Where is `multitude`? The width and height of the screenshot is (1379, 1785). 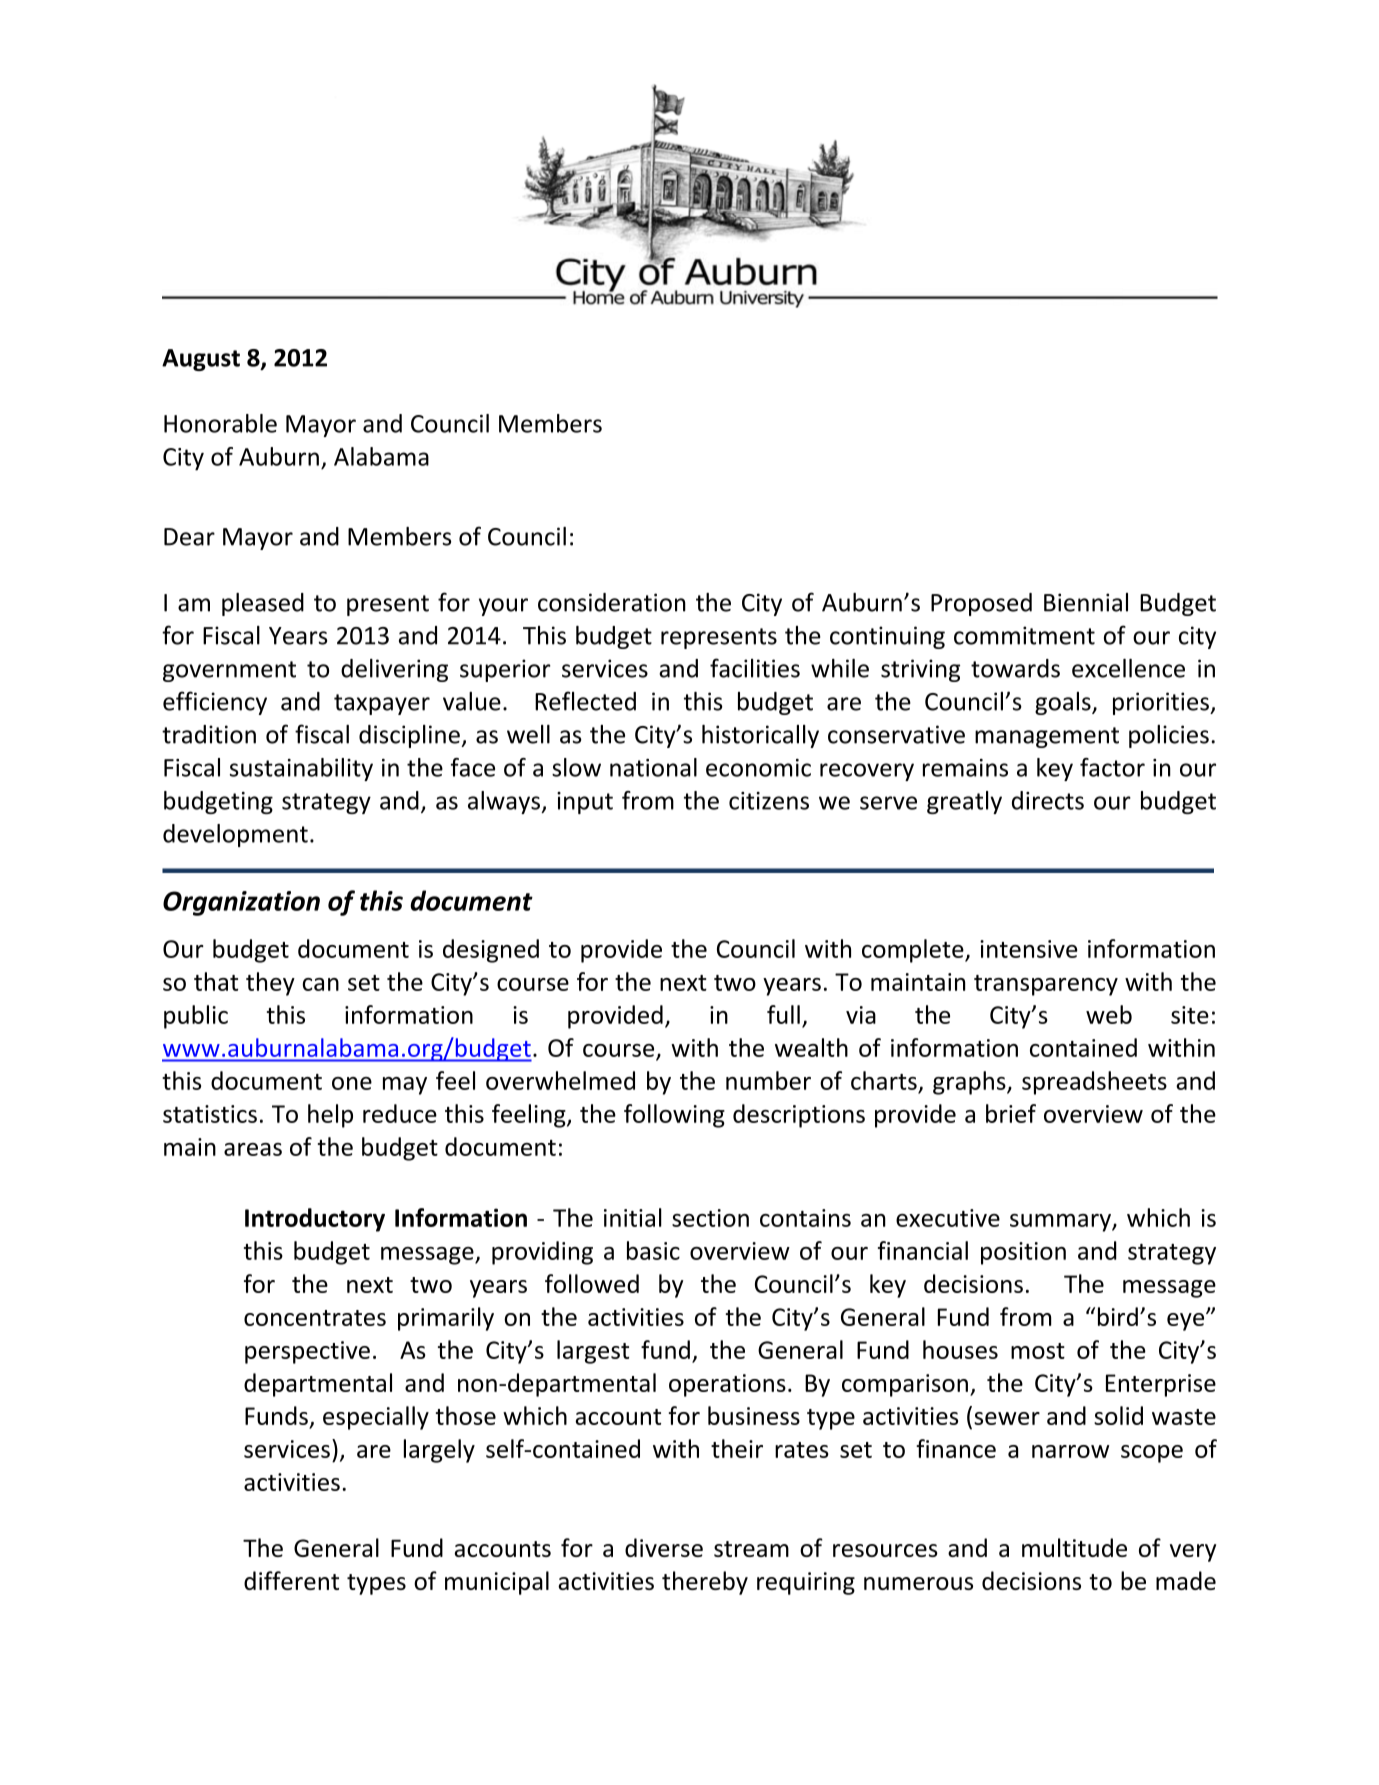
multitude is located at coordinates (1074, 1547).
